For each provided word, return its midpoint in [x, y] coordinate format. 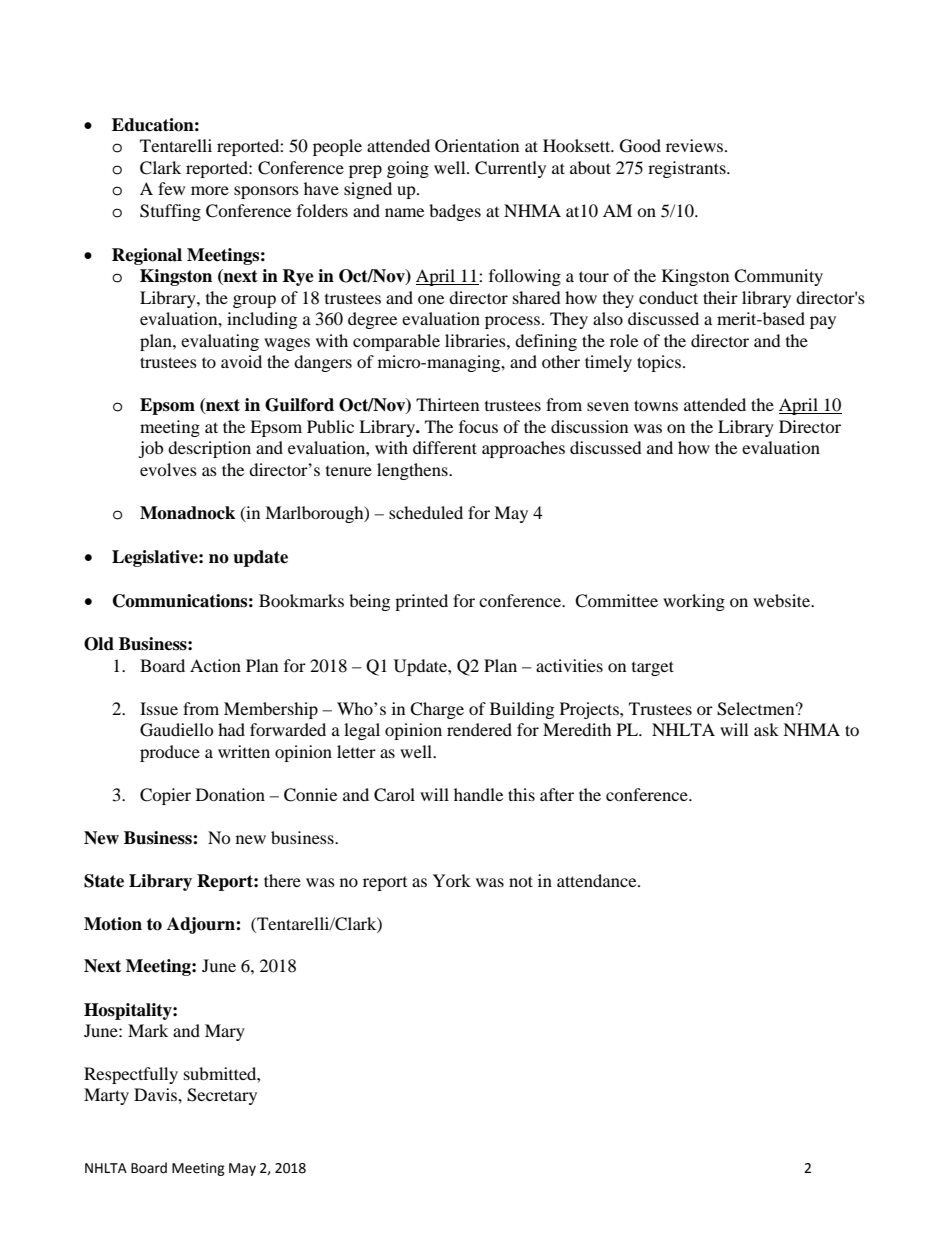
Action [215, 665]
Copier [165, 796]
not [521, 881]
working [694, 602]
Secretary [222, 1096]
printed [421, 602]
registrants [688, 169]
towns [656, 405]
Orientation [477, 146]
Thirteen [447, 404]
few [171, 188]
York [452, 880]
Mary [225, 1032]
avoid [241, 361]
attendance [598, 880]
